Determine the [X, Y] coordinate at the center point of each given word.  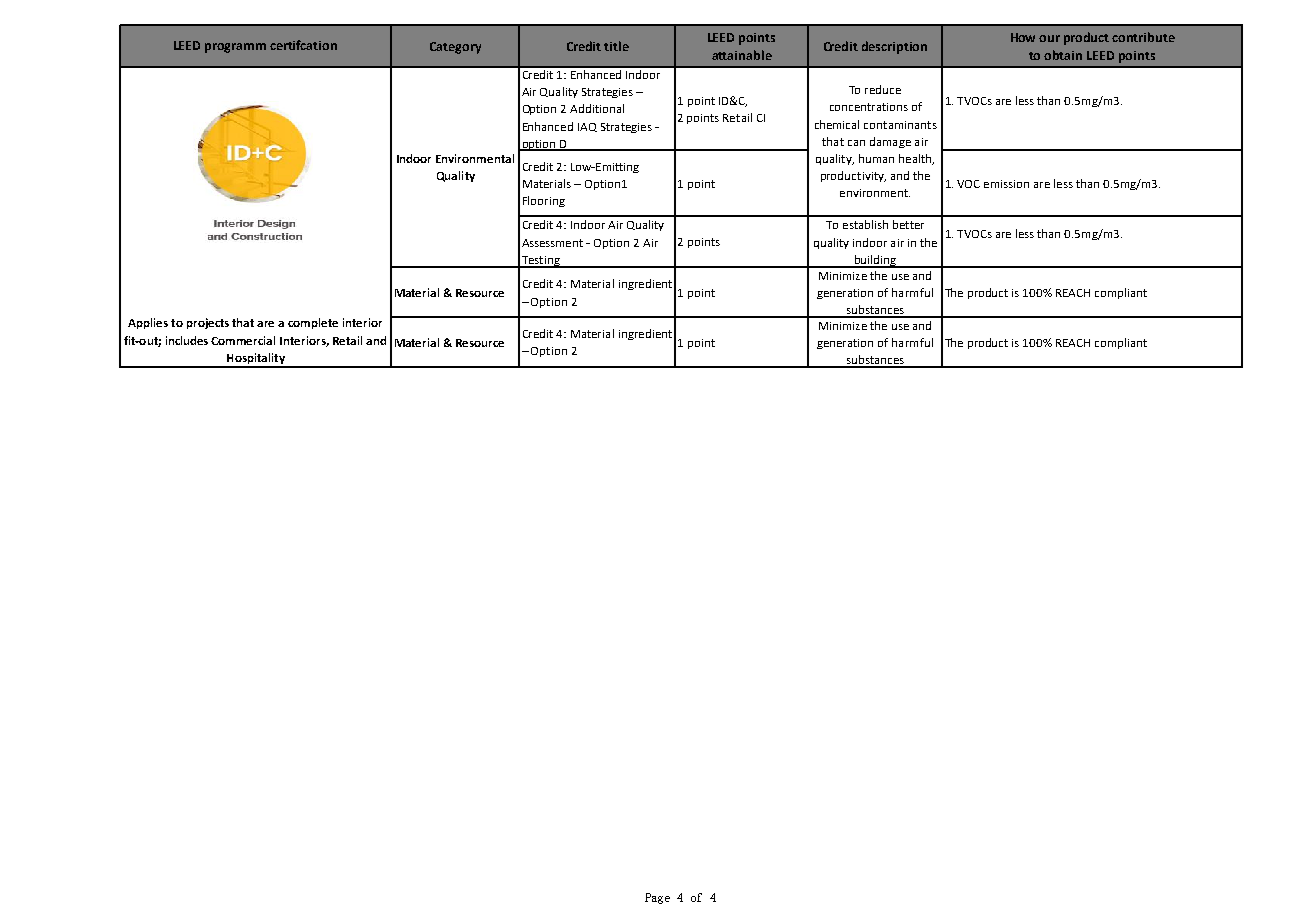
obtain [1063, 55]
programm [235, 48]
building [875, 261]
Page [657, 898]
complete [313, 323]
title [616, 46]
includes [187, 340]
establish [865, 224]
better [908, 224]
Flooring [544, 201]
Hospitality [256, 360]
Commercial [243, 340]
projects [208, 323]
